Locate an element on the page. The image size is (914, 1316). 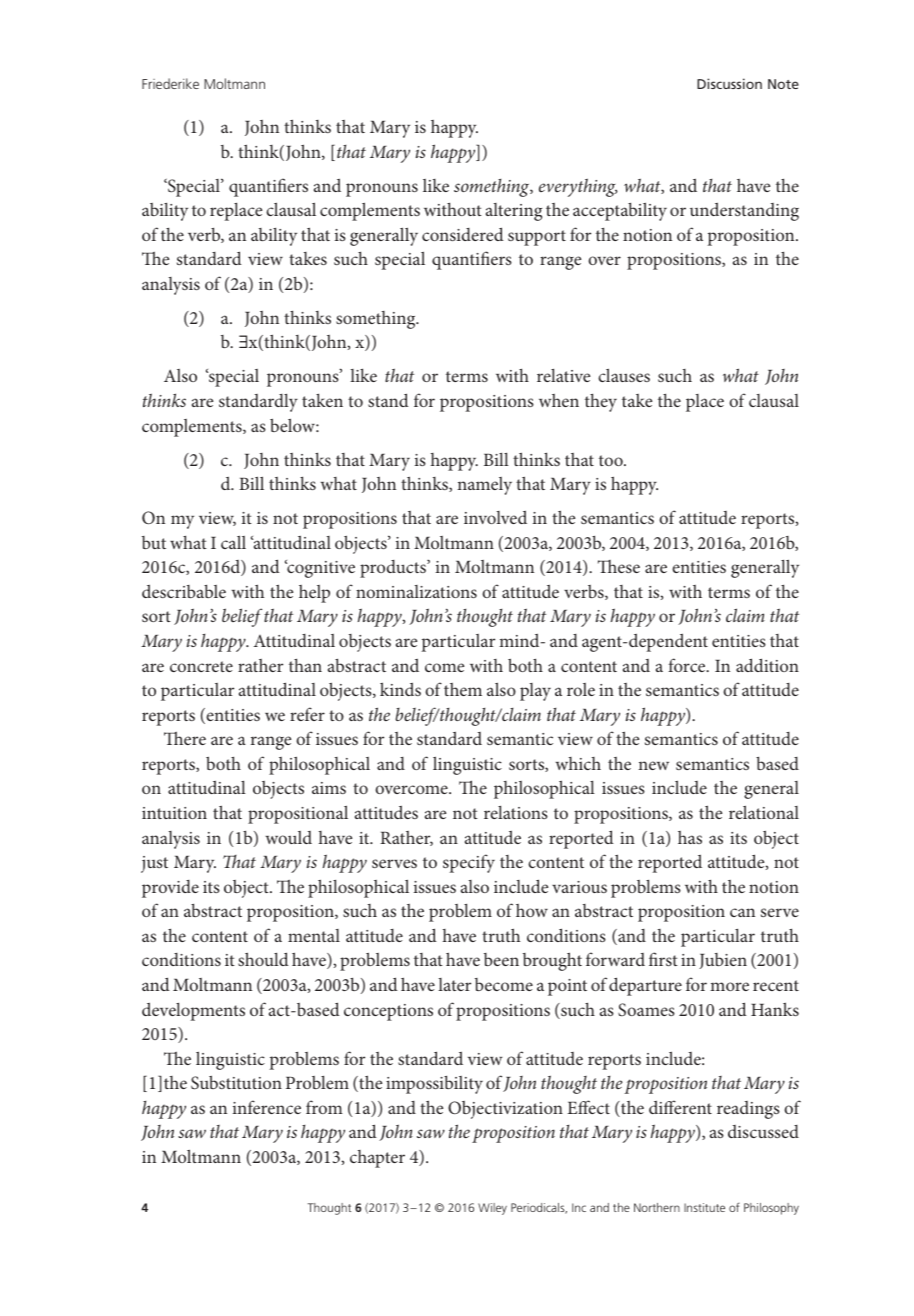
specify is located at coordinates (469, 863).
